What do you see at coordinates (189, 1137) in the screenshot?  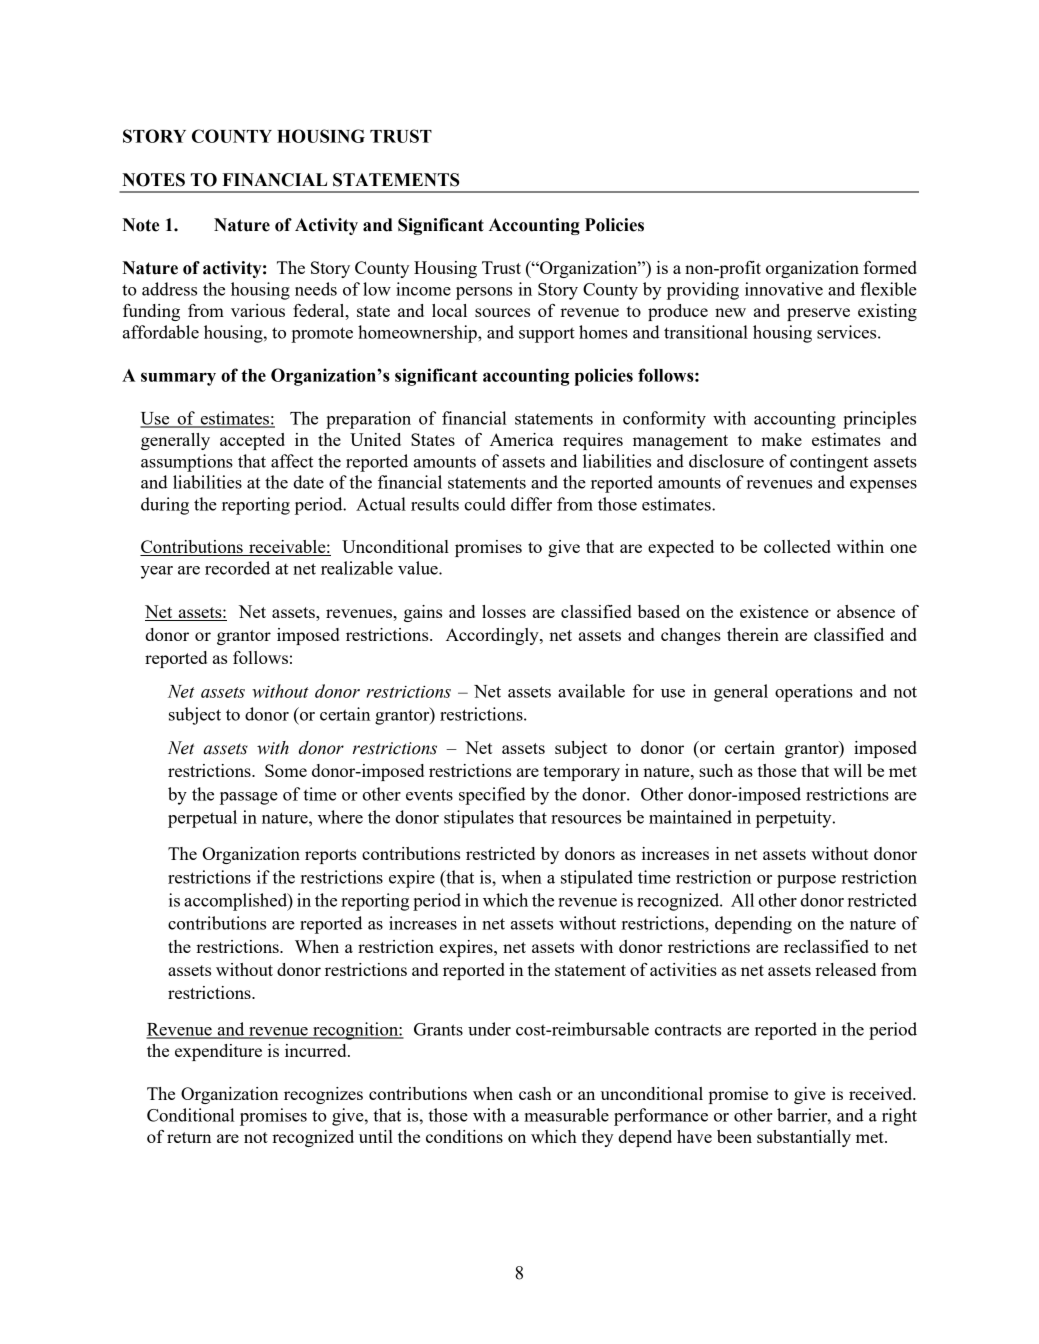 I see `return` at bounding box center [189, 1137].
